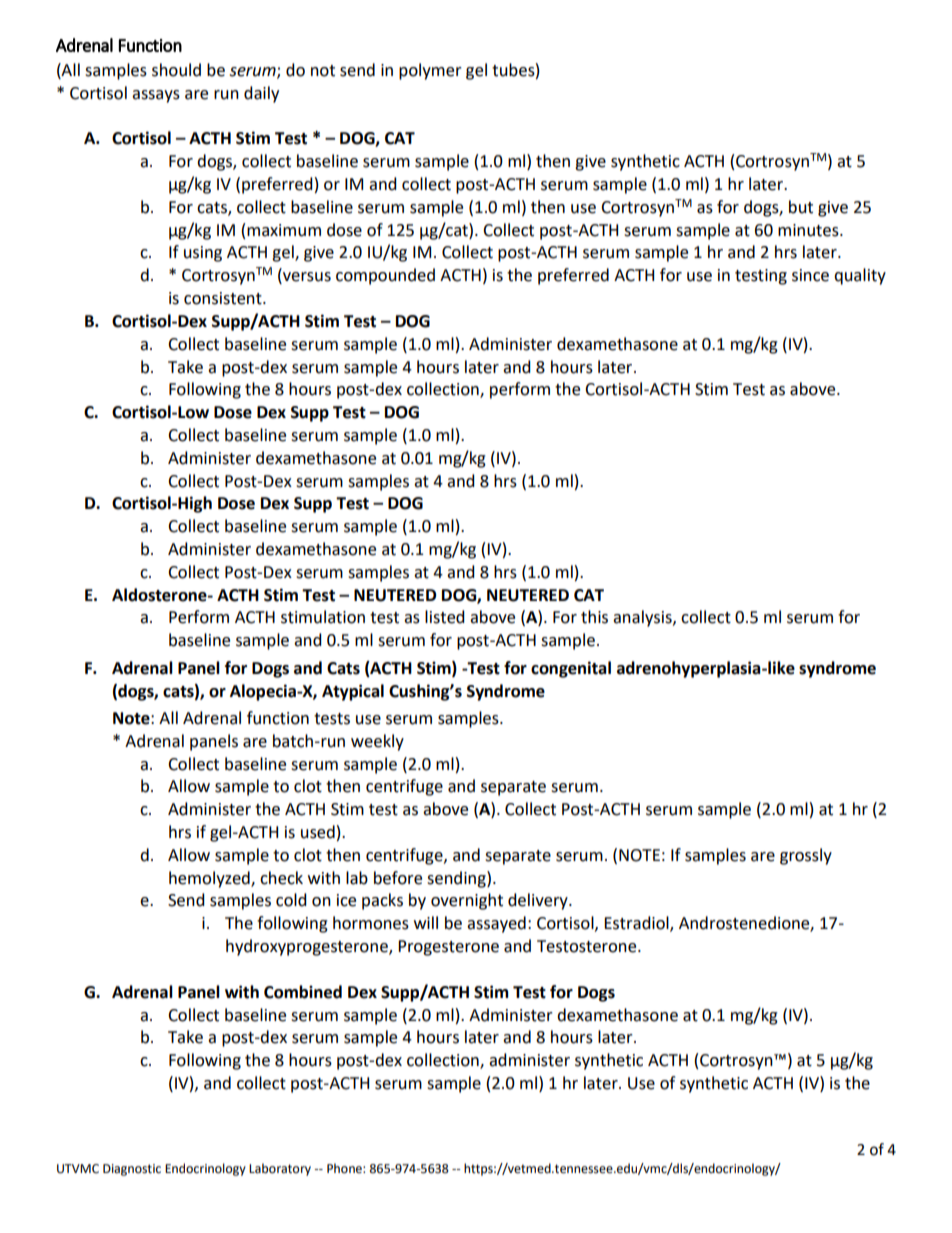 The width and height of the screenshot is (952, 1233). What do you see at coordinates (280, 1169) in the screenshot?
I see `Laboratory` at bounding box center [280, 1169].
